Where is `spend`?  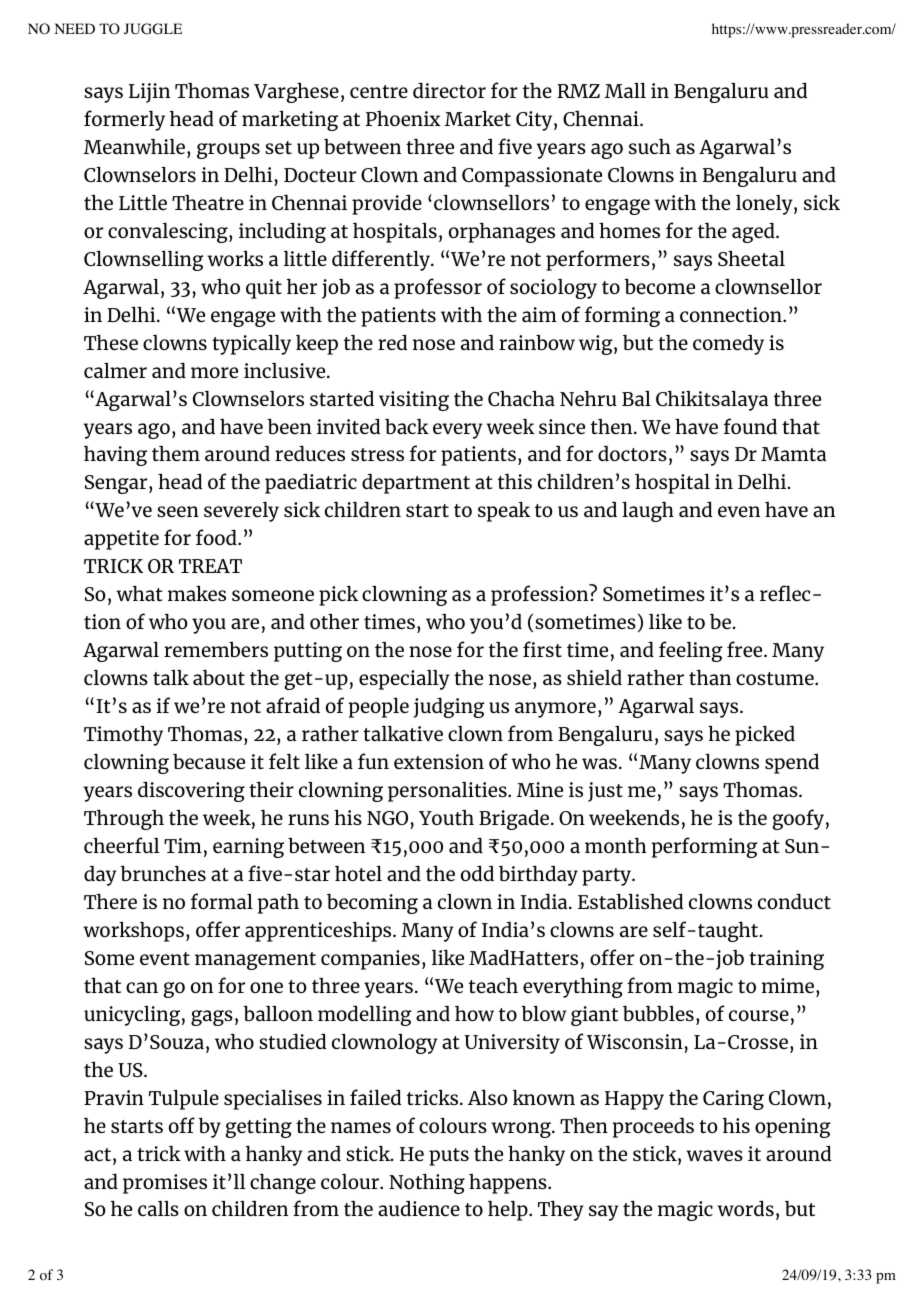 spend is located at coordinates (792, 764).
